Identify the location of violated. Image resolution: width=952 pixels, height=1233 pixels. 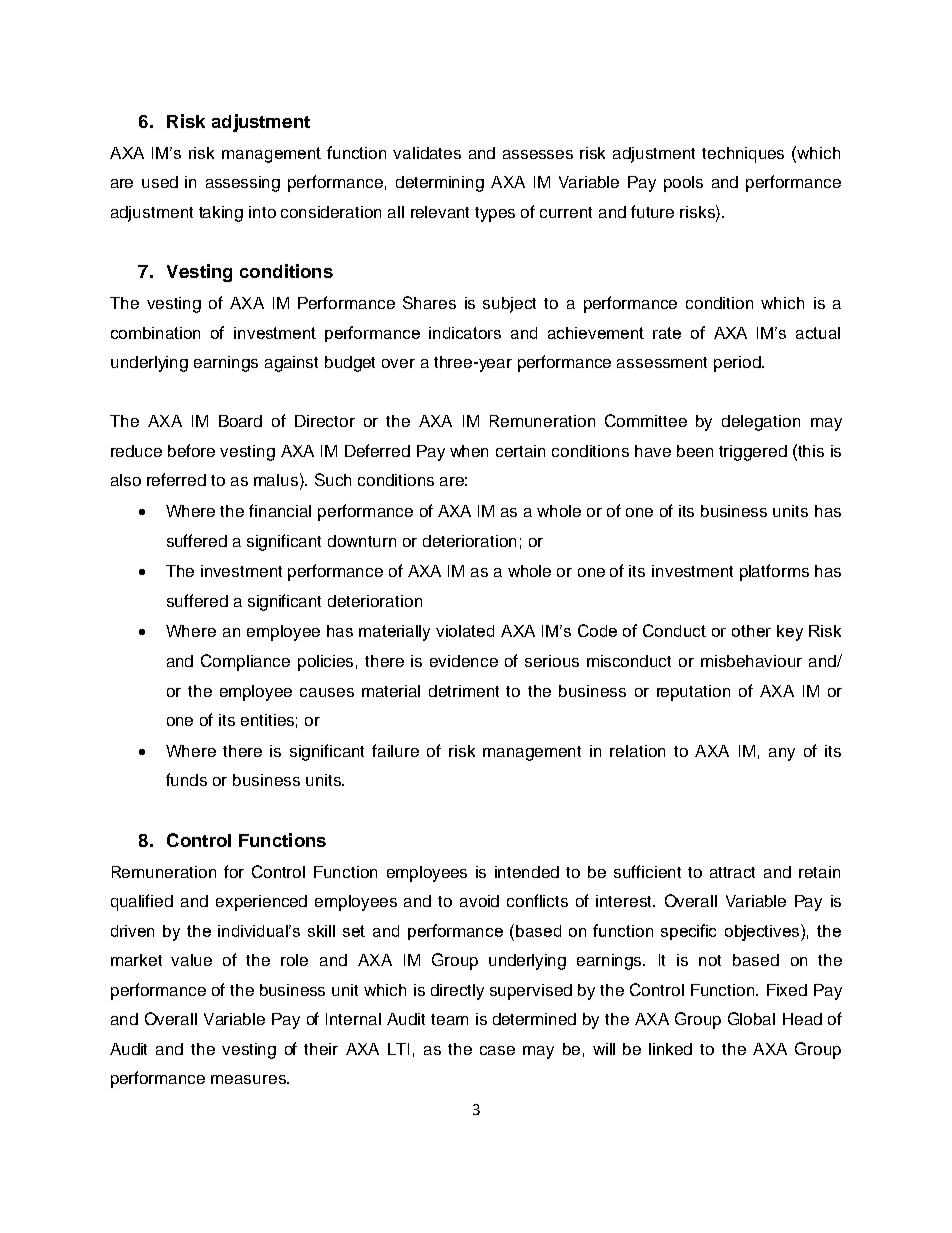
(465, 631).
